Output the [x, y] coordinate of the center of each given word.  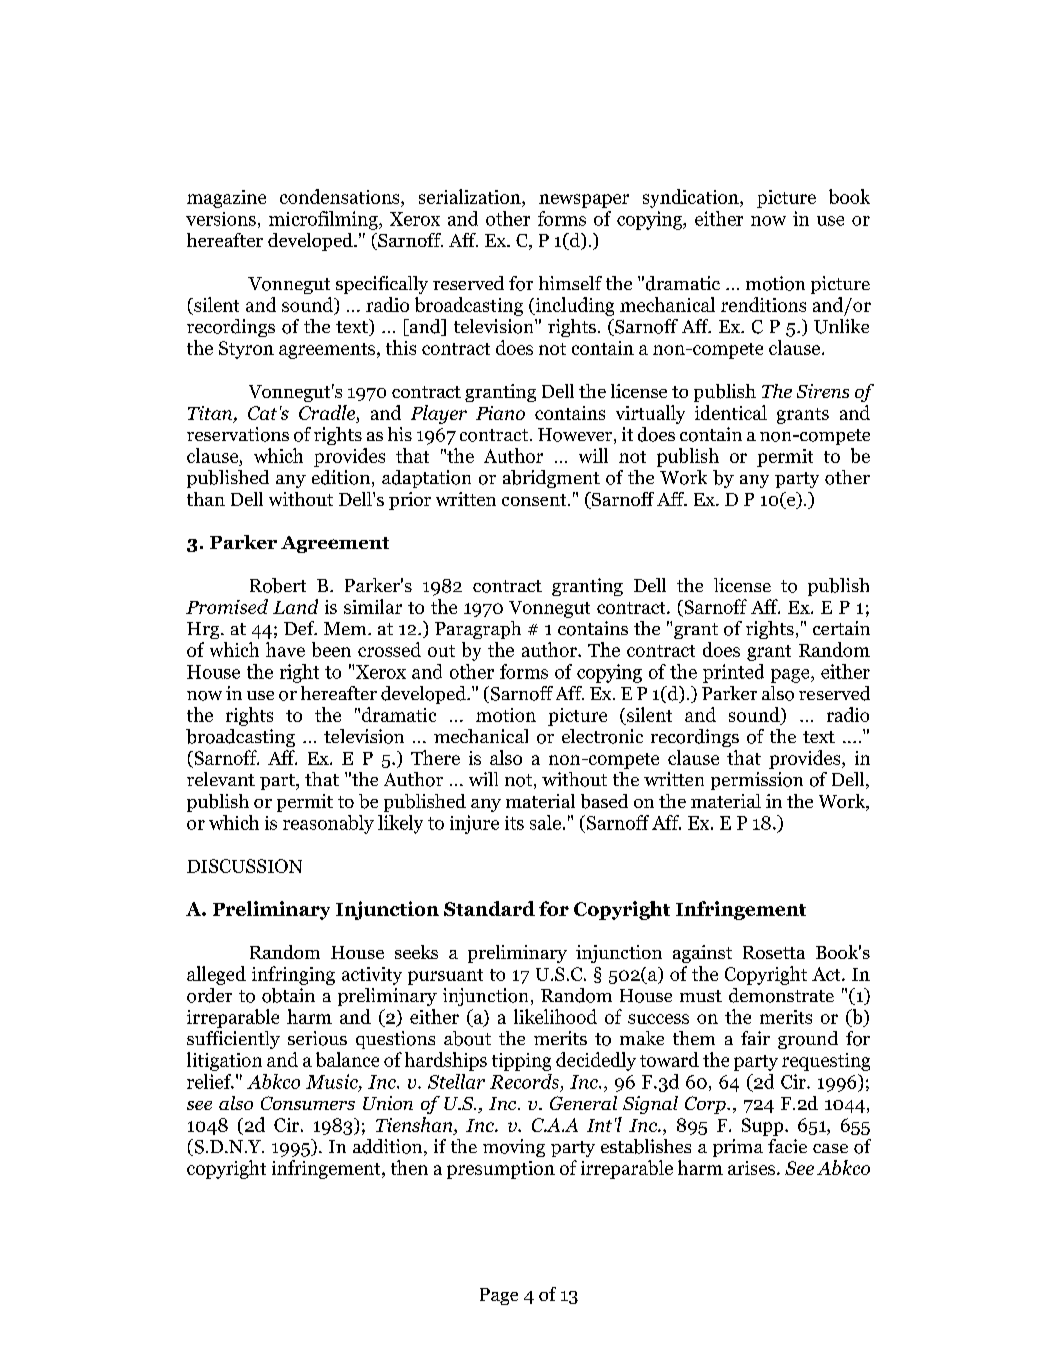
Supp [764, 1127]
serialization [471, 198]
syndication [692, 198]
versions [221, 219]
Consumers [308, 1103]
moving [514, 1148]
